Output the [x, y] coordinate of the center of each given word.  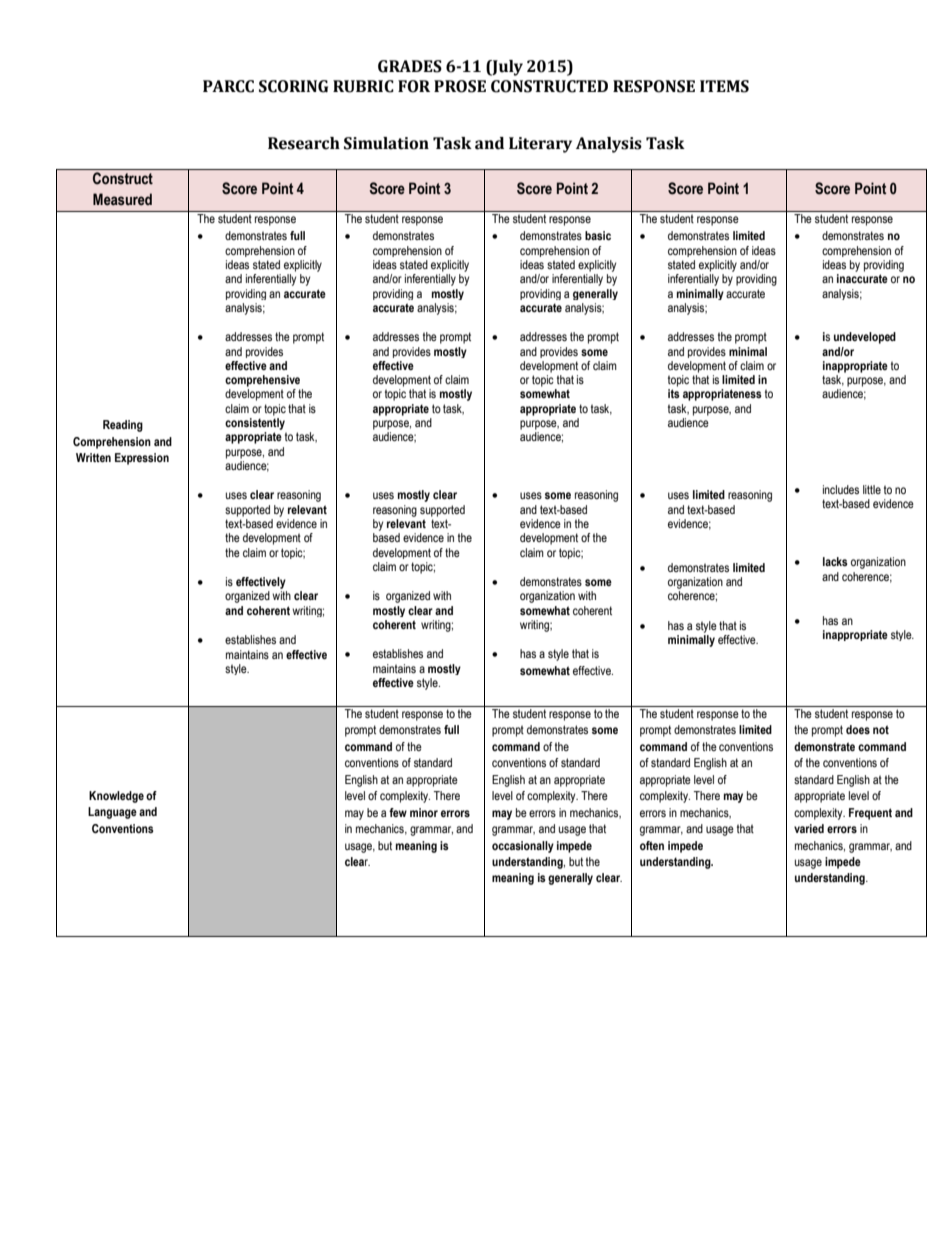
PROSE [460, 86]
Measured [122, 199]
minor [424, 812]
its [674, 393]
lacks [835, 561]
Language [112, 813]
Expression [142, 459]
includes [841, 489]
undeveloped [865, 338]
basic [598, 235]
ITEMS [724, 86]
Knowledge [116, 797]
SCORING [293, 86]
